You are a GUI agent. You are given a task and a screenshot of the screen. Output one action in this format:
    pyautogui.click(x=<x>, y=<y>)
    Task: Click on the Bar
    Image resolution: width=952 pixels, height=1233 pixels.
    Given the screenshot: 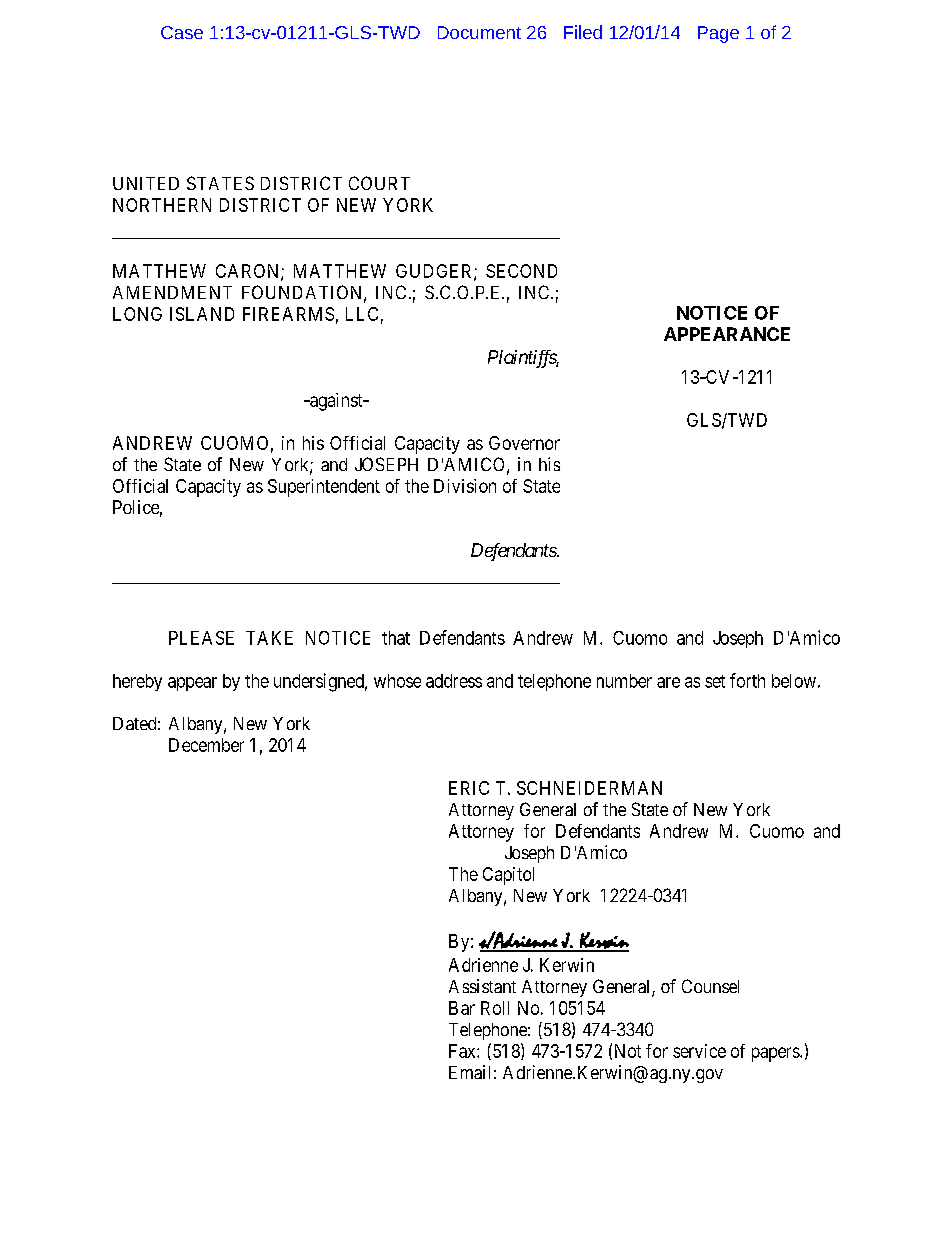 What is the action you would take?
    pyautogui.click(x=462, y=1008)
